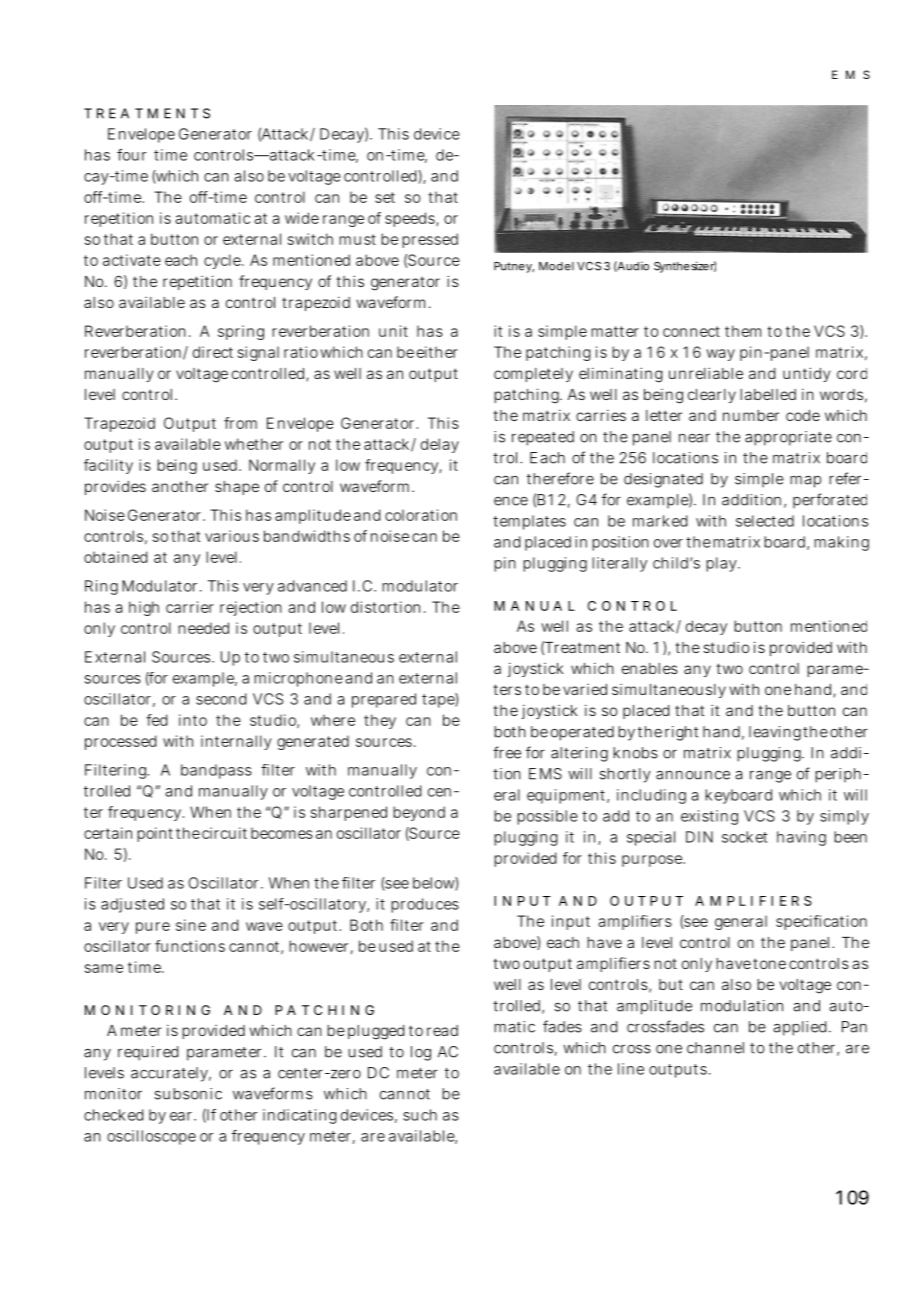  What do you see at coordinates (685, 267) in the page?
I see `Synthesizer` at bounding box center [685, 267].
